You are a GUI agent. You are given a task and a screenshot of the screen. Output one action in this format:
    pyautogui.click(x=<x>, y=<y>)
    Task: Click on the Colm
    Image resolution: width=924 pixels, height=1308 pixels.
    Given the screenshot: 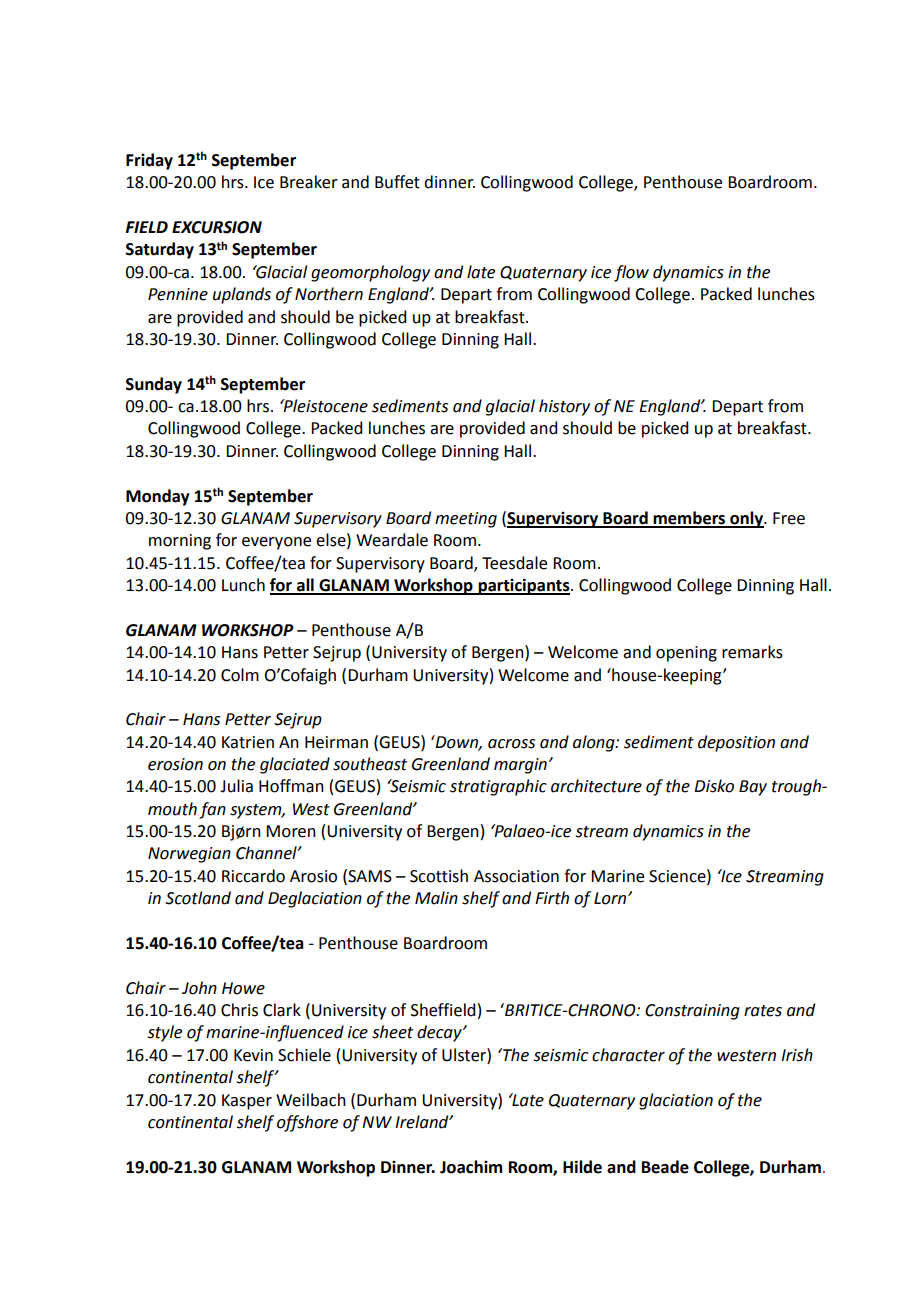 What is the action you would take?
    pyautogui.click(x=240, y=675)
